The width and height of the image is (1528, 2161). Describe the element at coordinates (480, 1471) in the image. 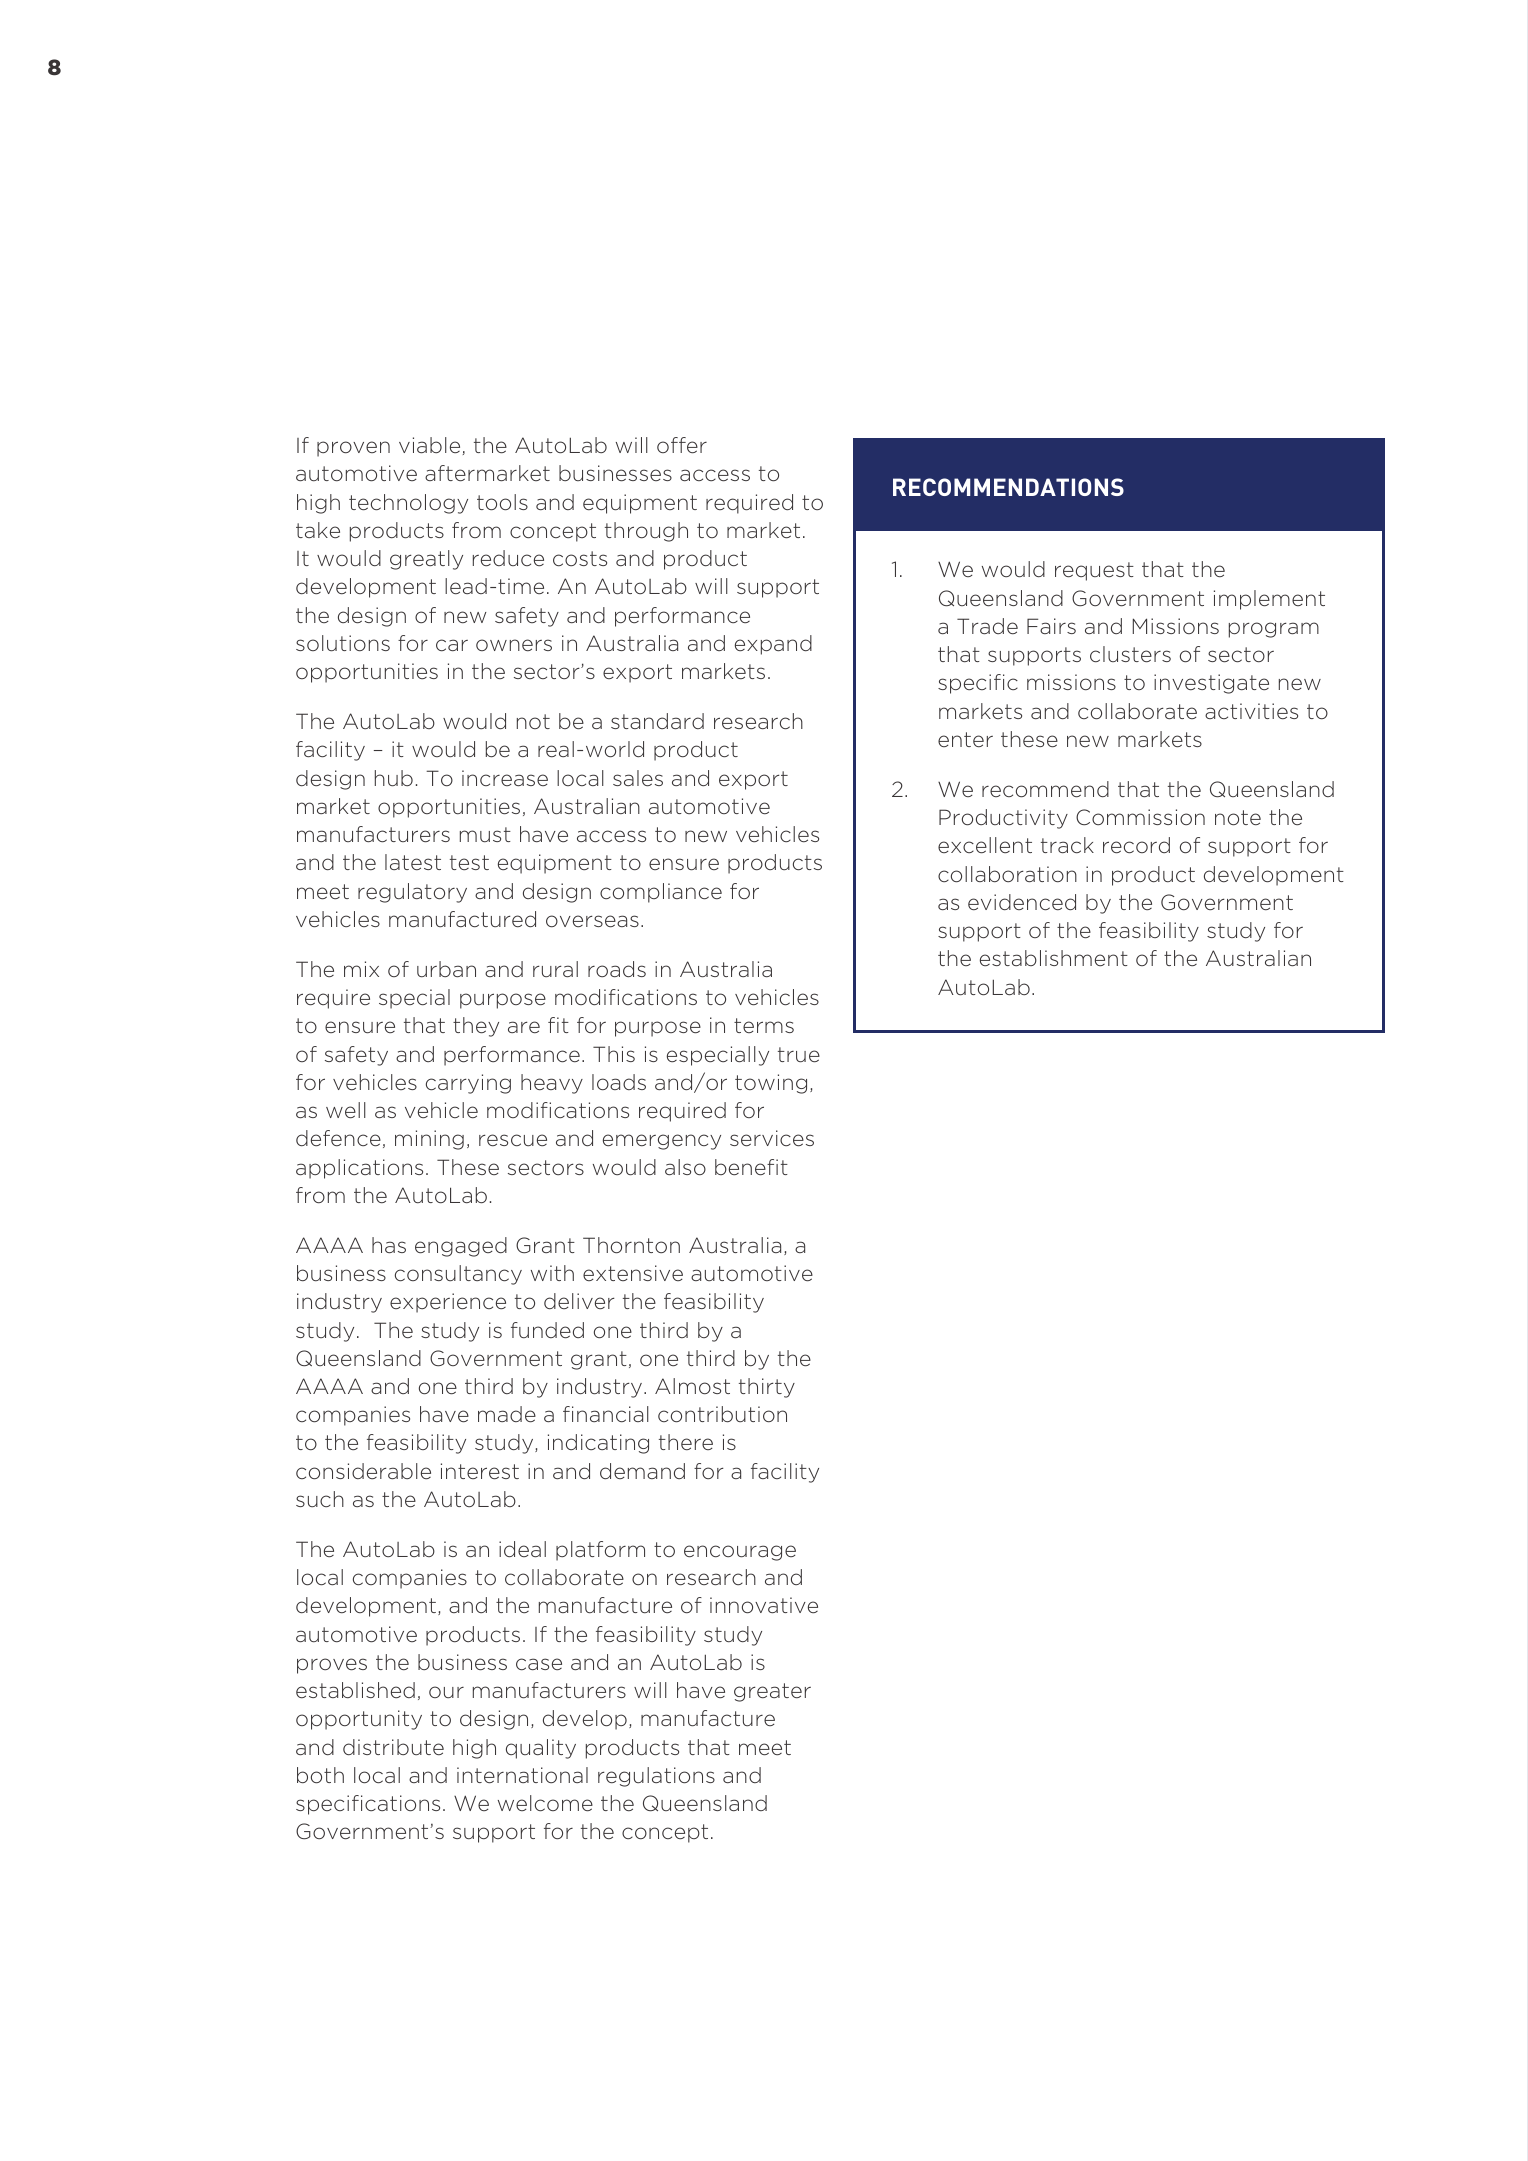

I see `interest` at that location.
